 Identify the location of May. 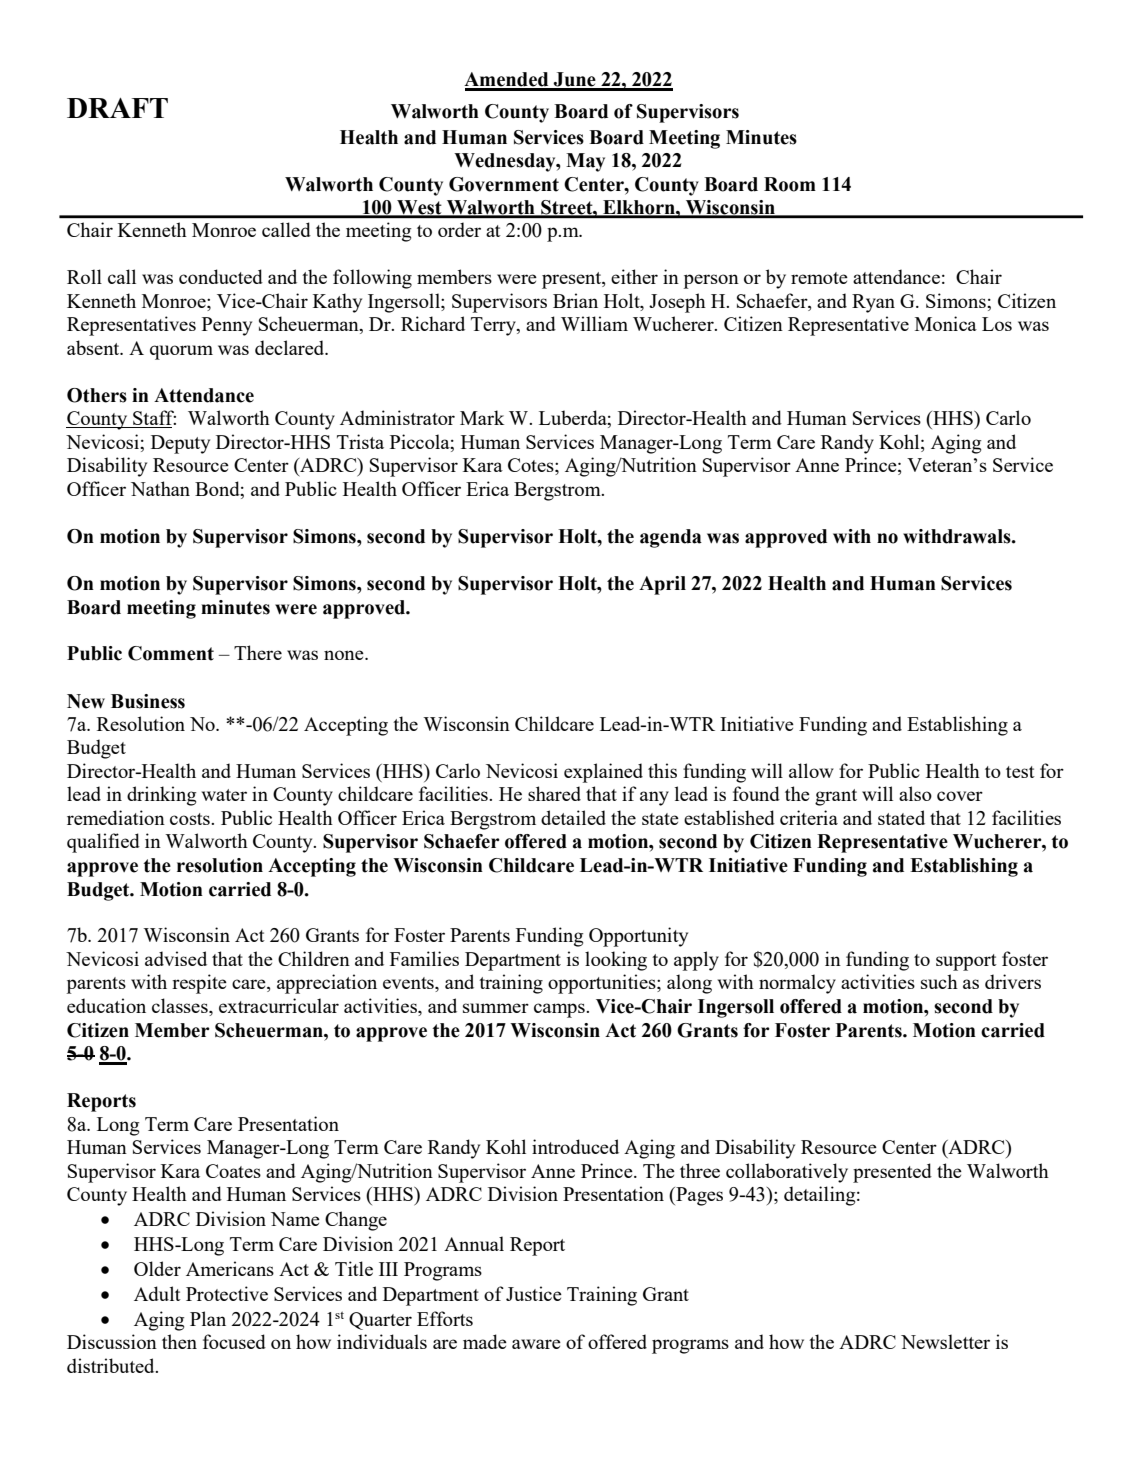
(585, 162).
